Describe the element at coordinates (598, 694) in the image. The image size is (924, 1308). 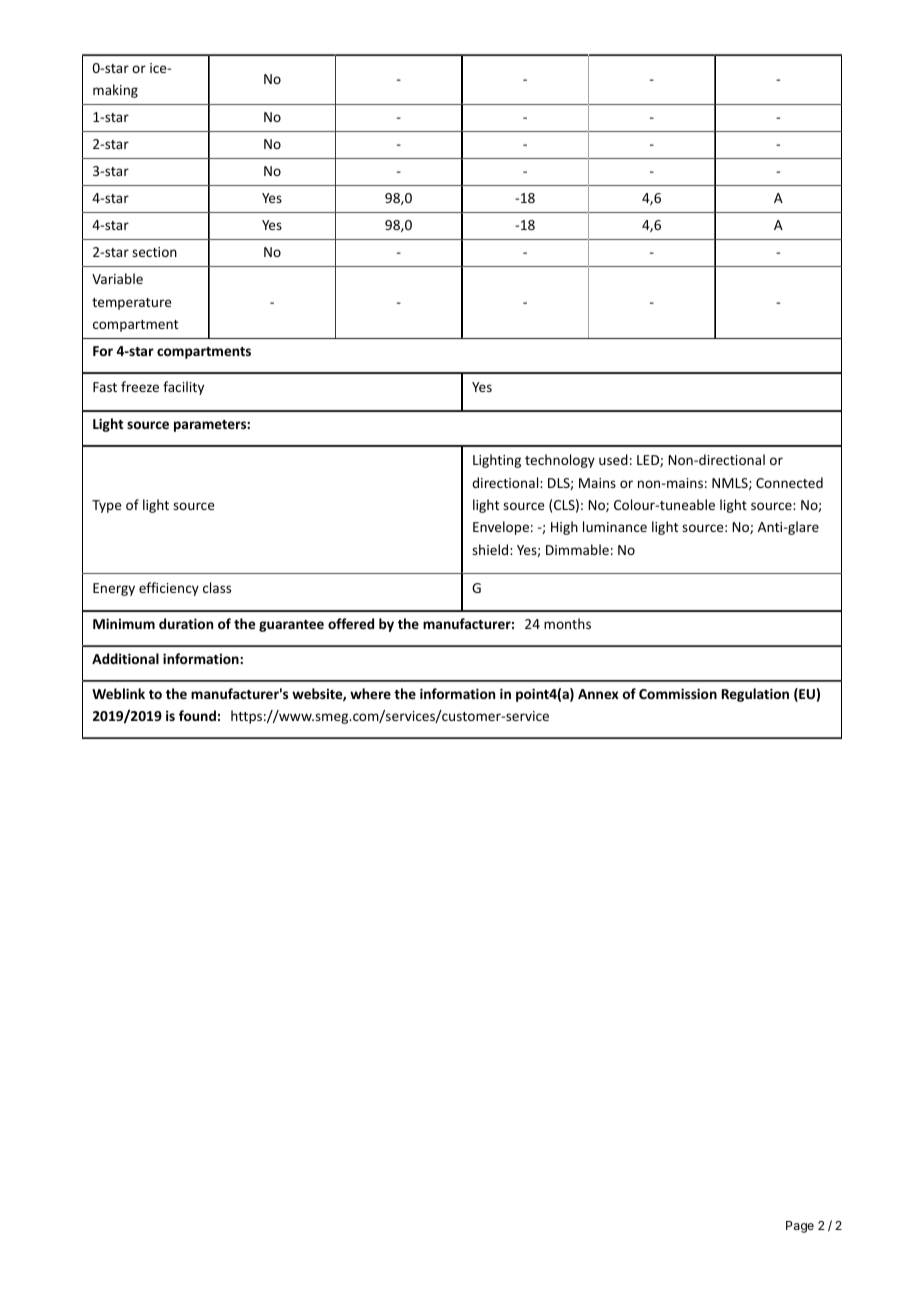
I see `Annex` at that location.
